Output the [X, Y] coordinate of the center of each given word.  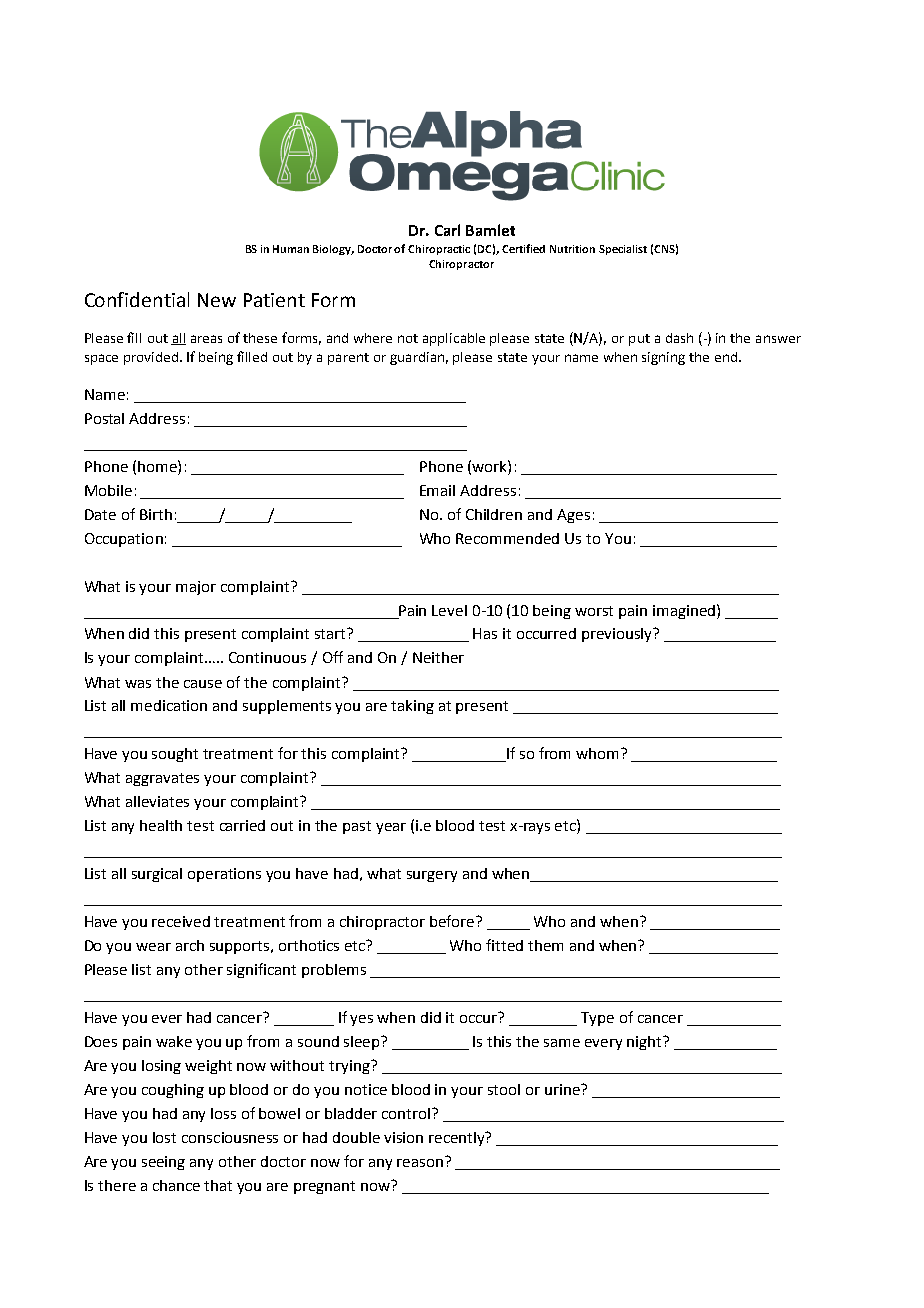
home [158, 466]
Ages [573, 516]
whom [599, 753]
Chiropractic [439, 250]
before [453, 921]
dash [679, 338]
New [217, 300]
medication [169, 705]
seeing [163, 1163]
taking [412, 707]
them [545, 945]
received [181, 921]
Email [437, 490]
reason [420, 1163]
